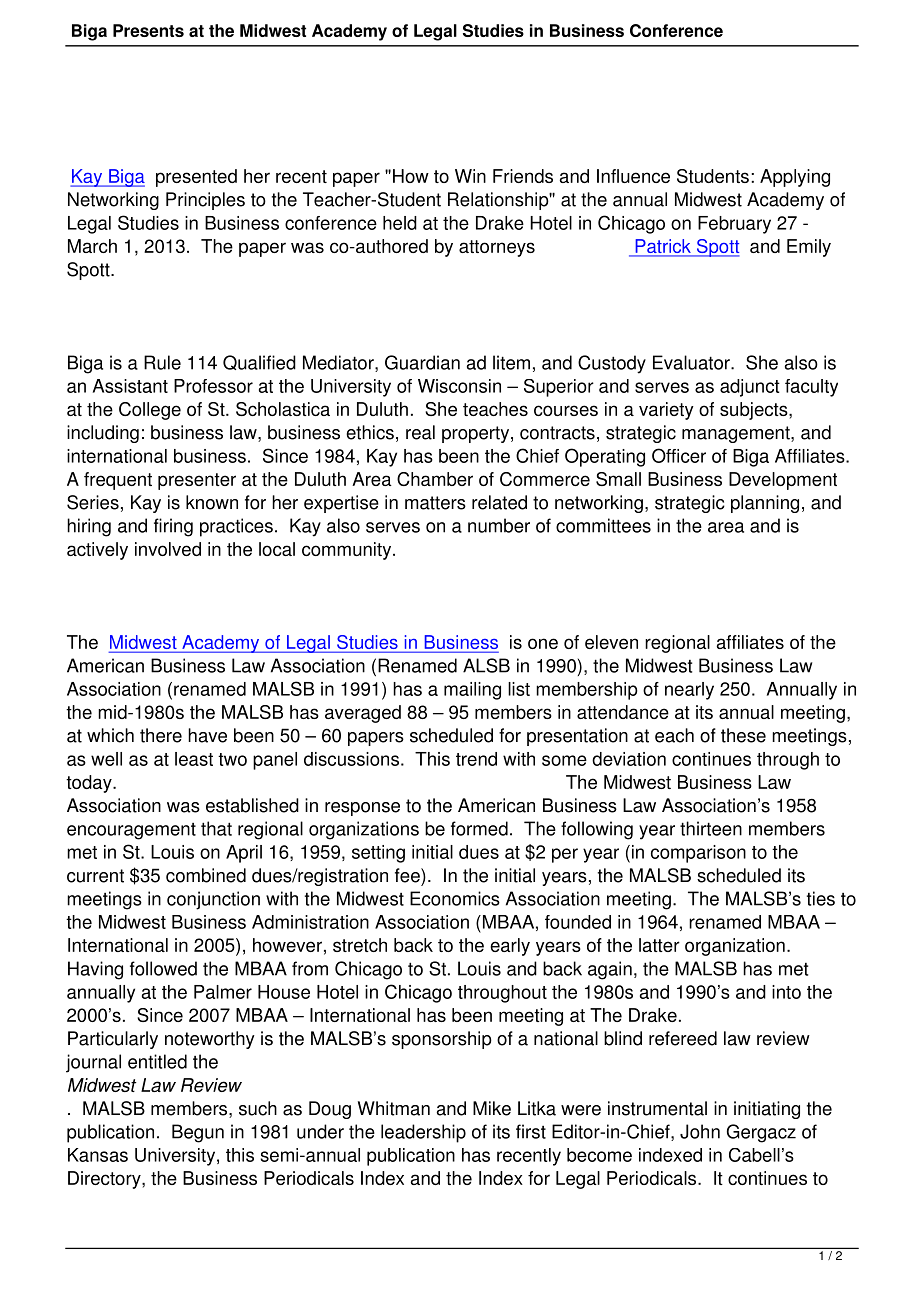 The image size is (924, 1308). Describe the element at coordinates (523, 176) in the screenshot. I see `Friends` at that location.
